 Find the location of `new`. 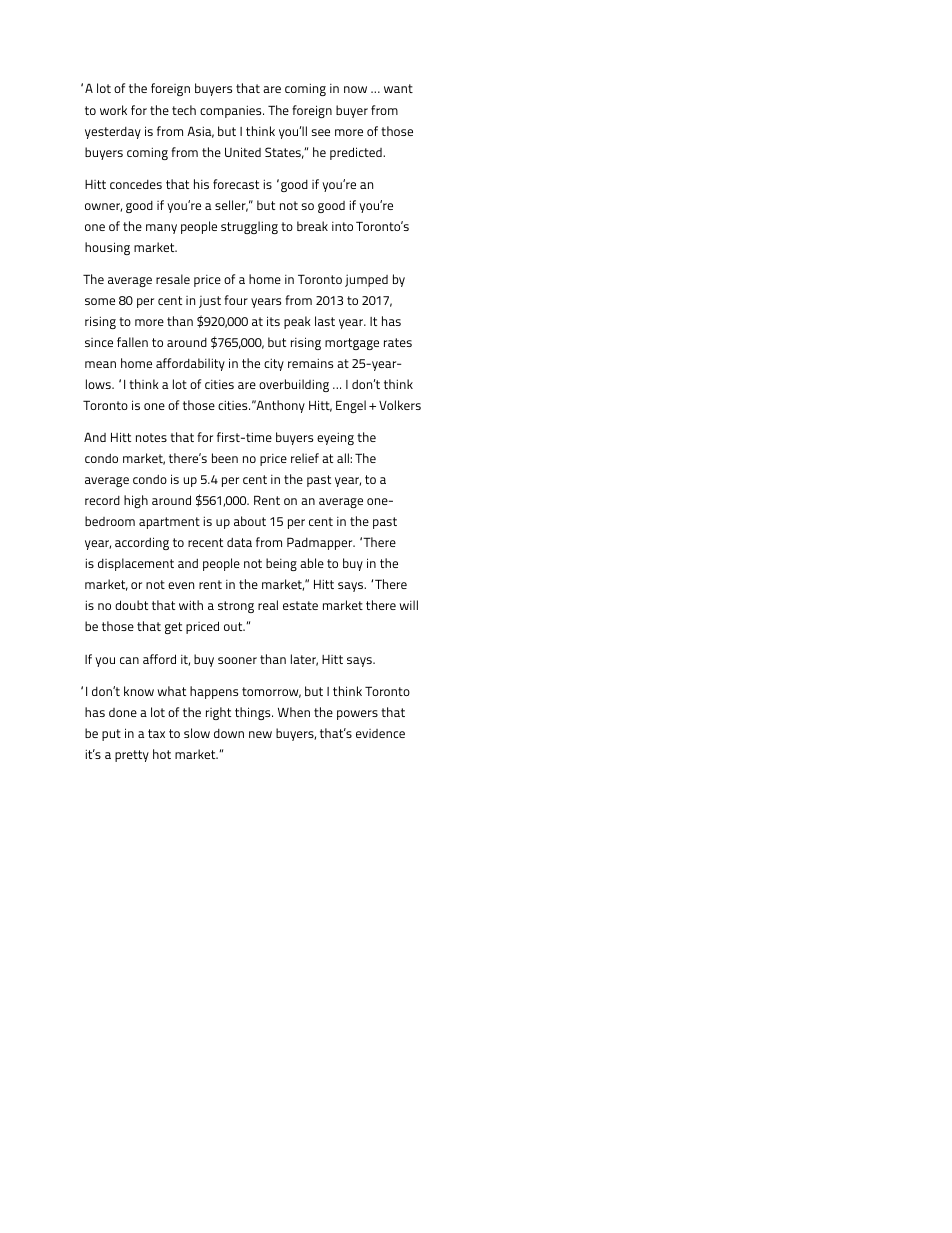

new is located at coordinates (260, 734).
